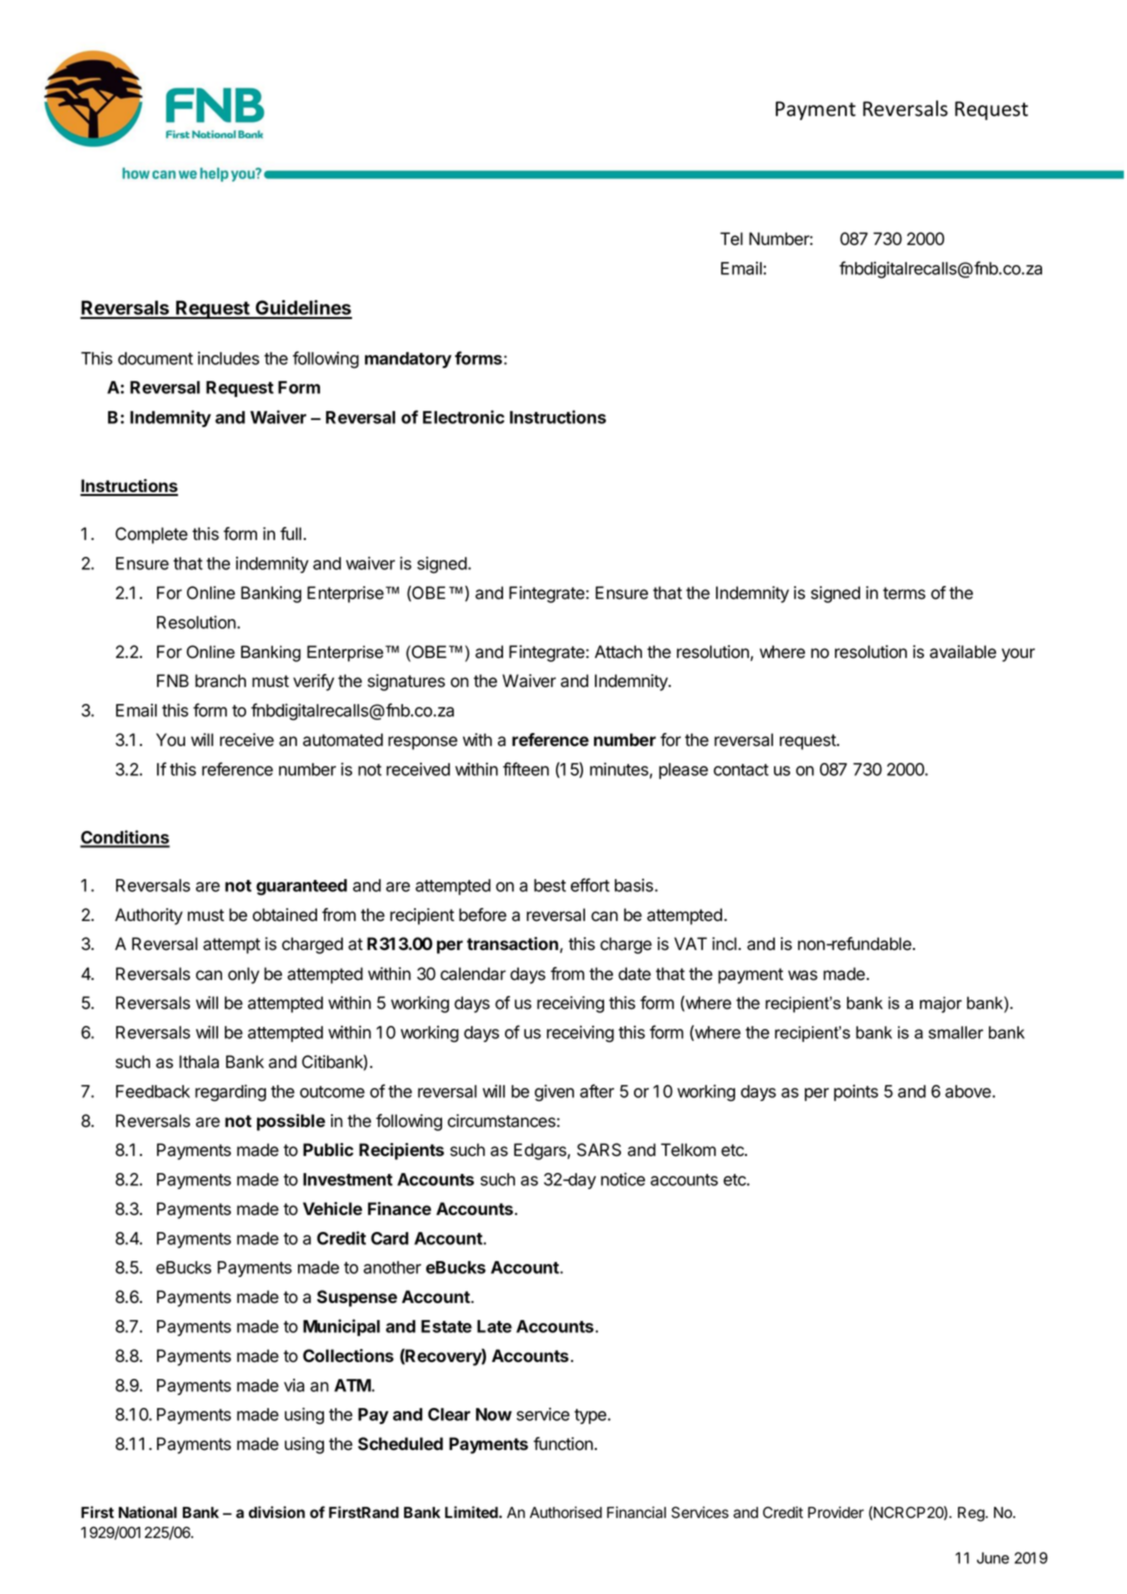 This screenshot has width=1127, height=1594. Describe the element at coordinates (590, 885) in the screenshot. I see `effort` at that location.
